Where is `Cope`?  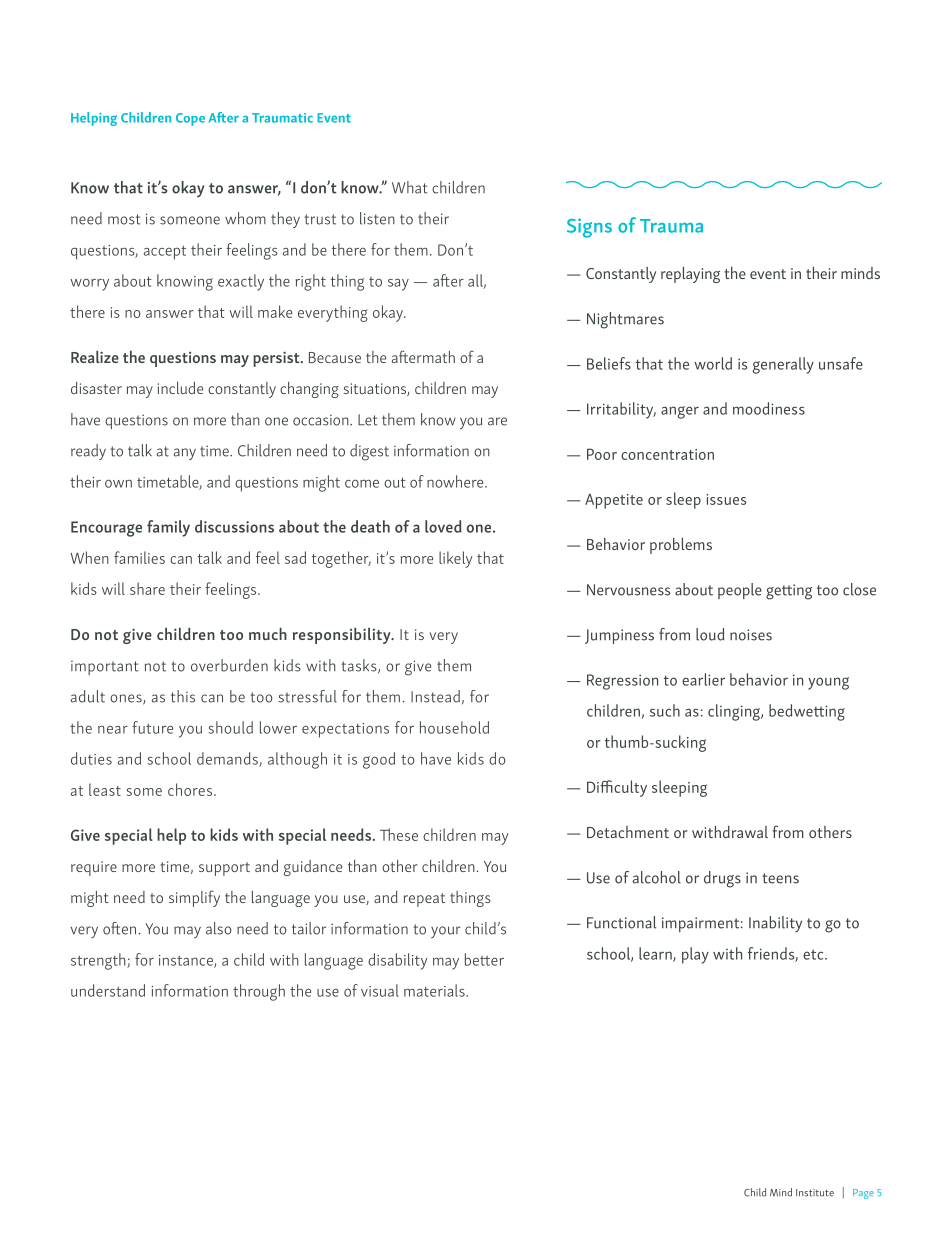
Cope is located at coordinates (190, 119).
